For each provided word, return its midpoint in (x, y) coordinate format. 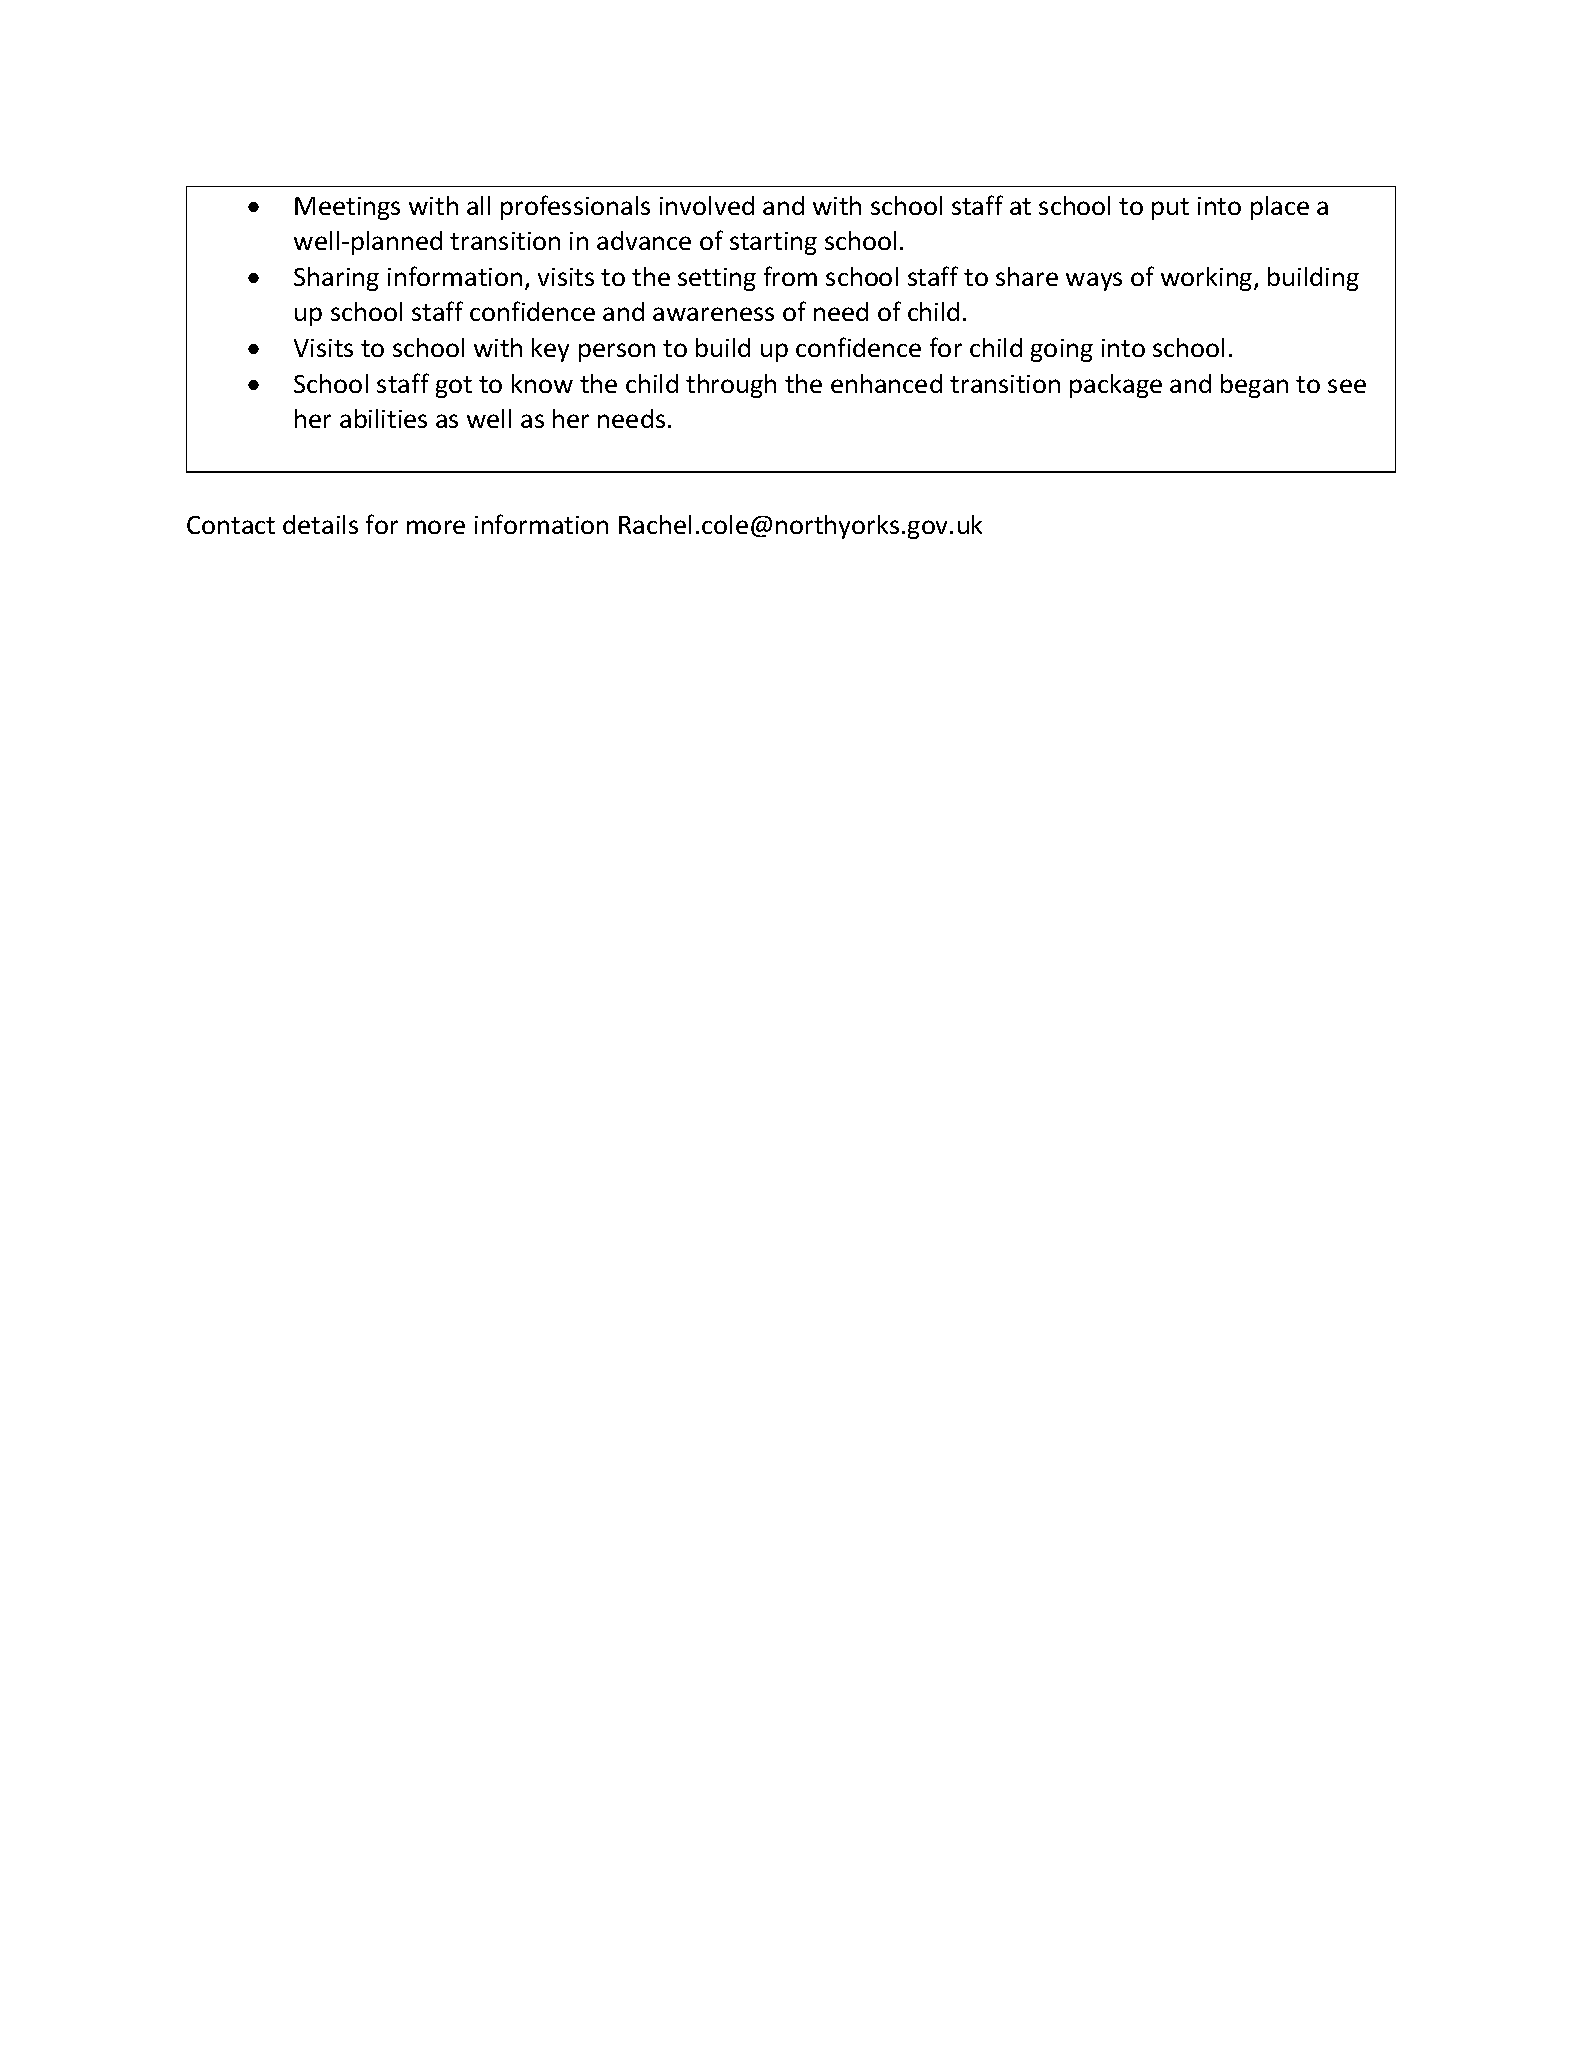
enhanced (886, 383)
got (454, 387)
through (731, 386)
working (1208, 279)
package (1116, 386)
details (320, 524)
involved (707, 205)
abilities (383, 418)
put (1170, 209)
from (790, 276)
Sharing (336, 279)
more (436, 527)
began (1254, 386)
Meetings (347, 208)
